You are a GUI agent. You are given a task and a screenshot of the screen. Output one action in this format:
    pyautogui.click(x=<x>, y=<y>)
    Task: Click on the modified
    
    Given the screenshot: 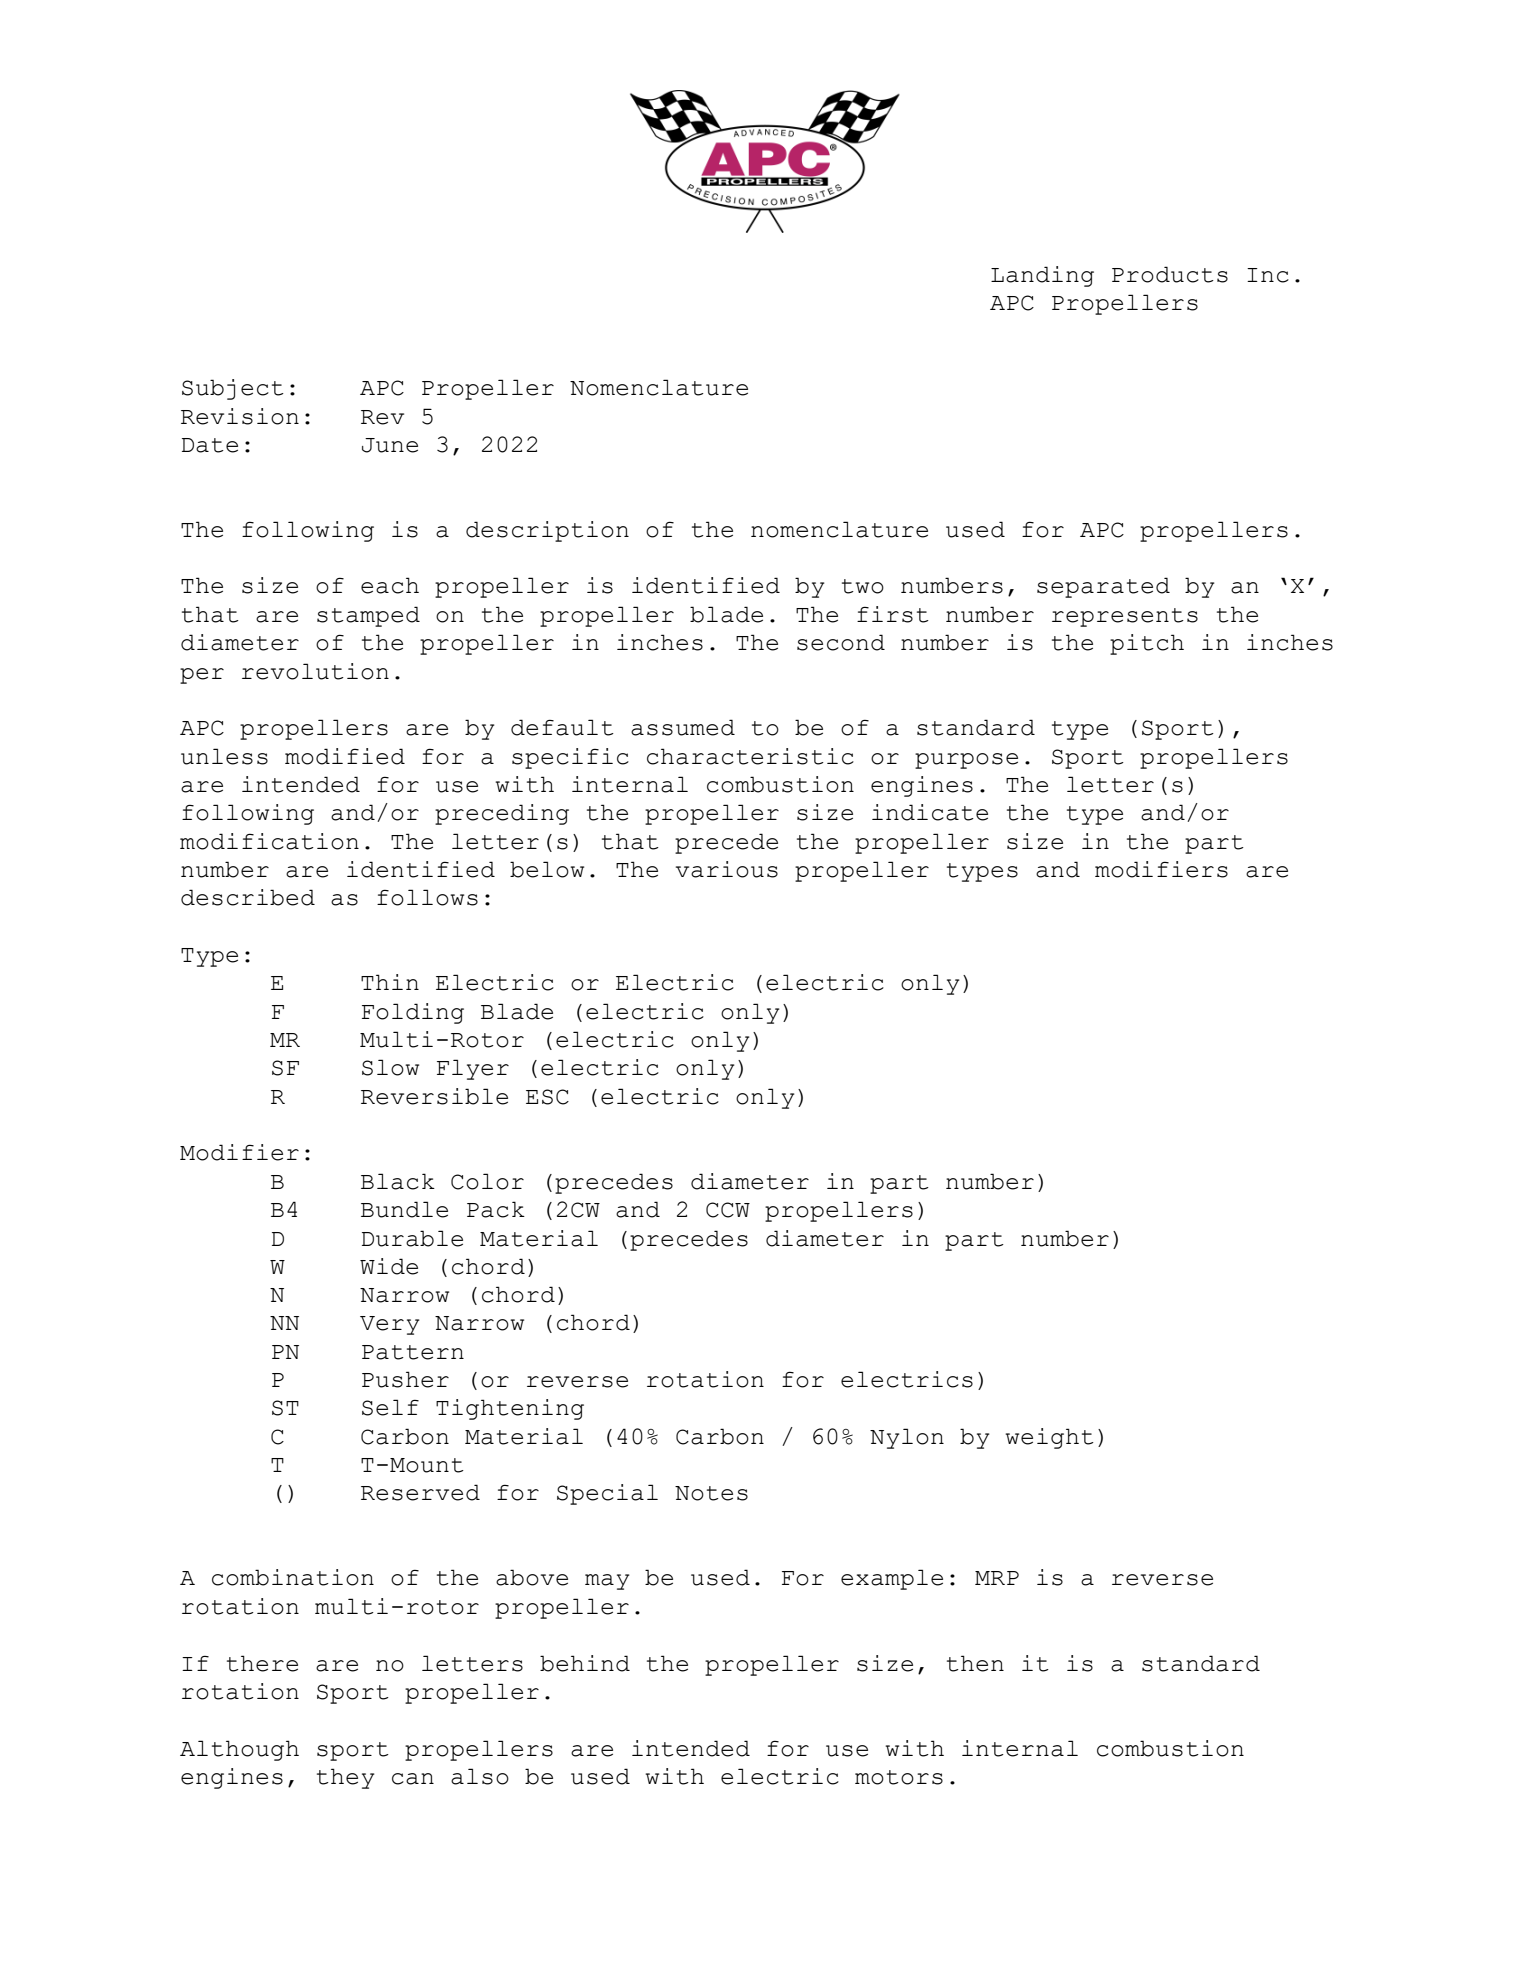 What is the action you would take?
    pyautogui.click(x=345, y=756)
